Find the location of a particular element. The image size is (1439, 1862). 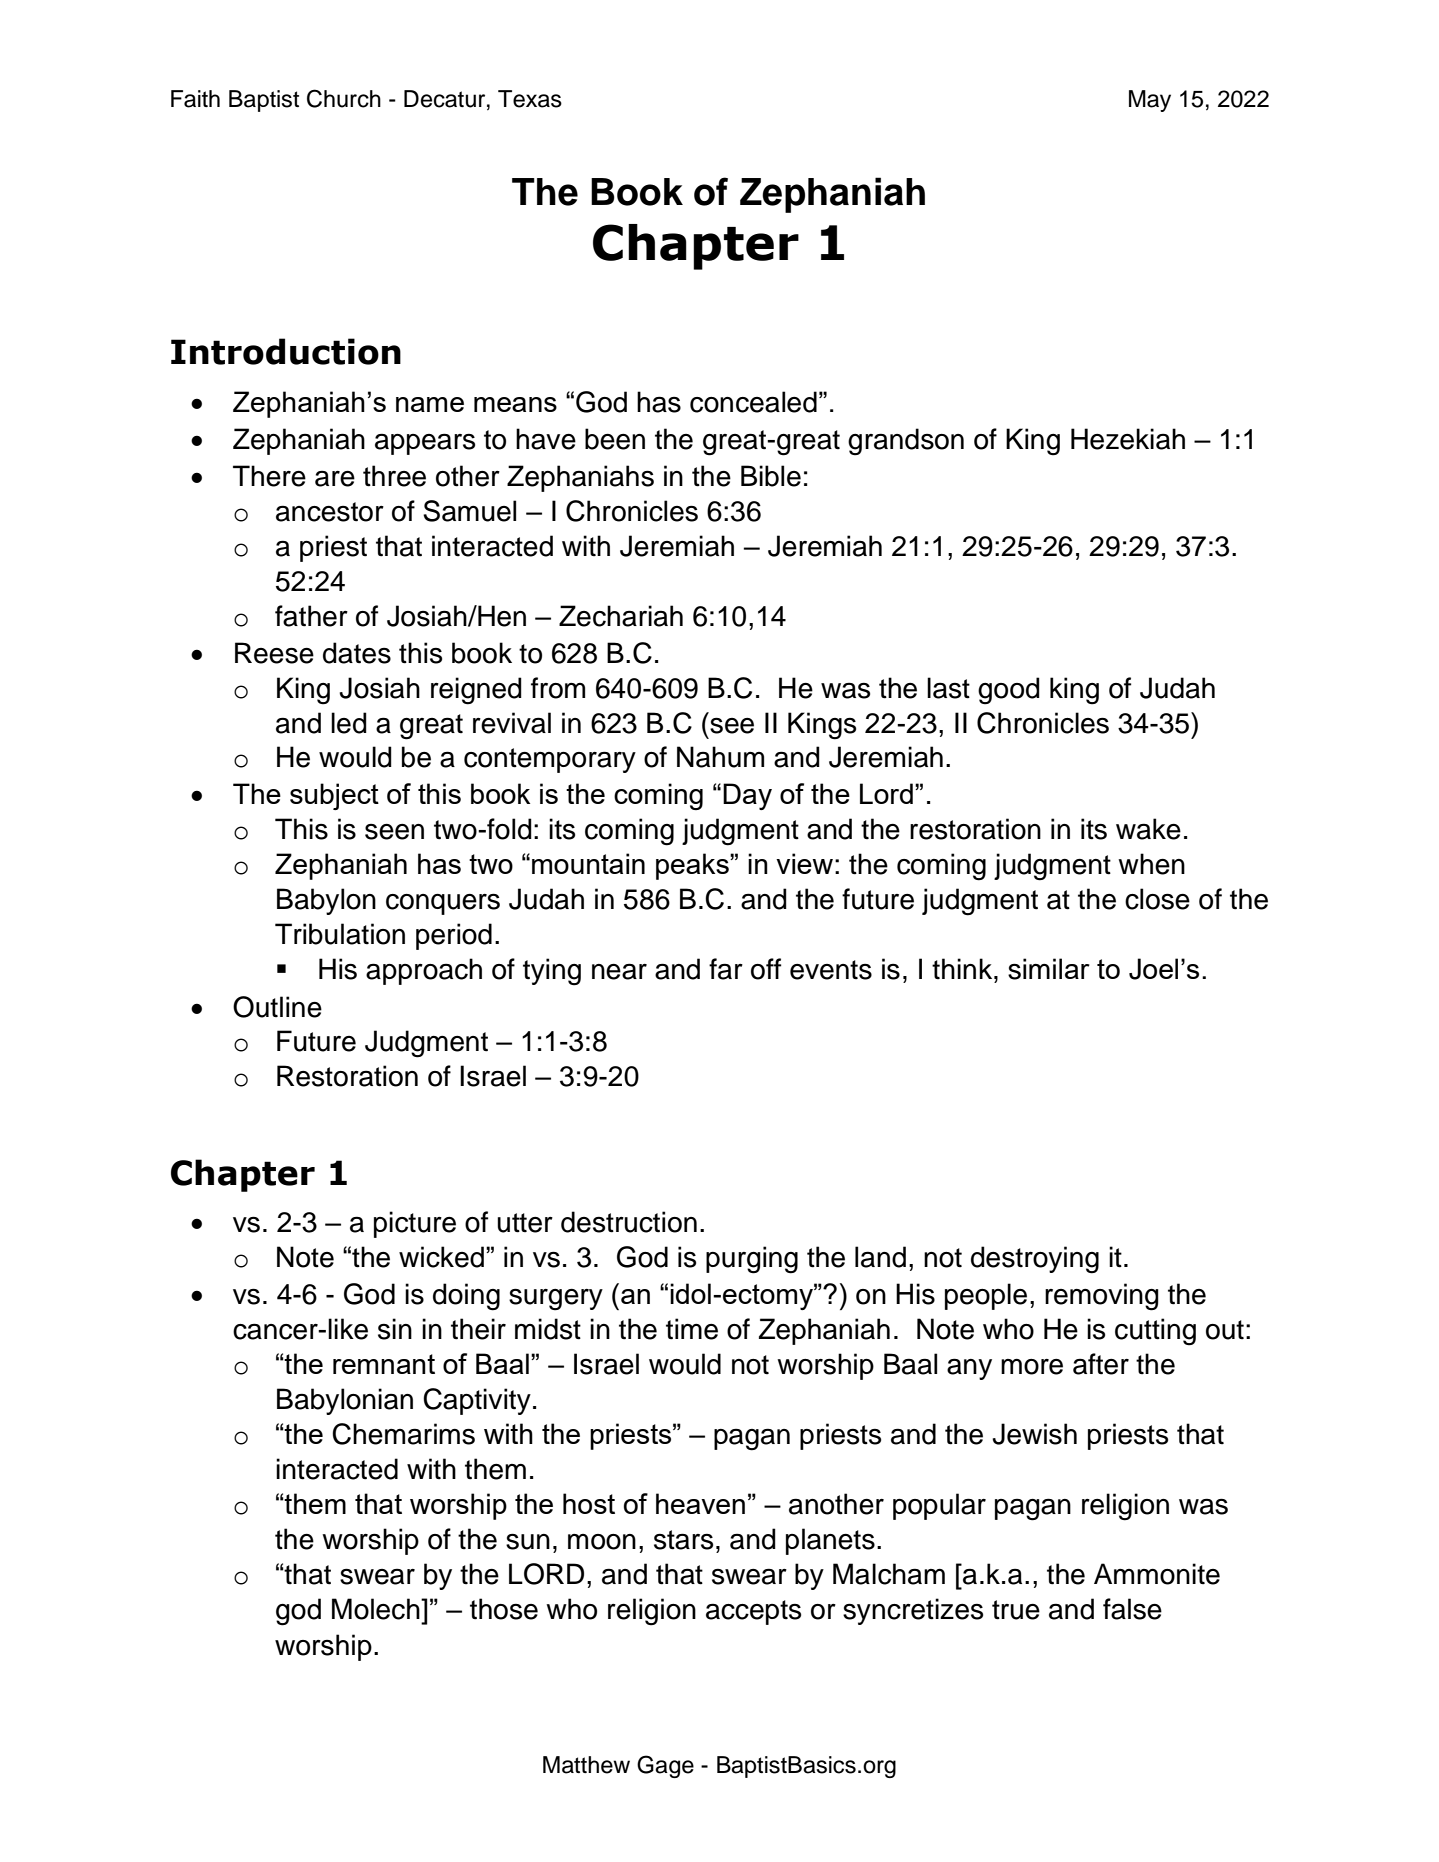

Molech is located at coordinates (377, 1609).
